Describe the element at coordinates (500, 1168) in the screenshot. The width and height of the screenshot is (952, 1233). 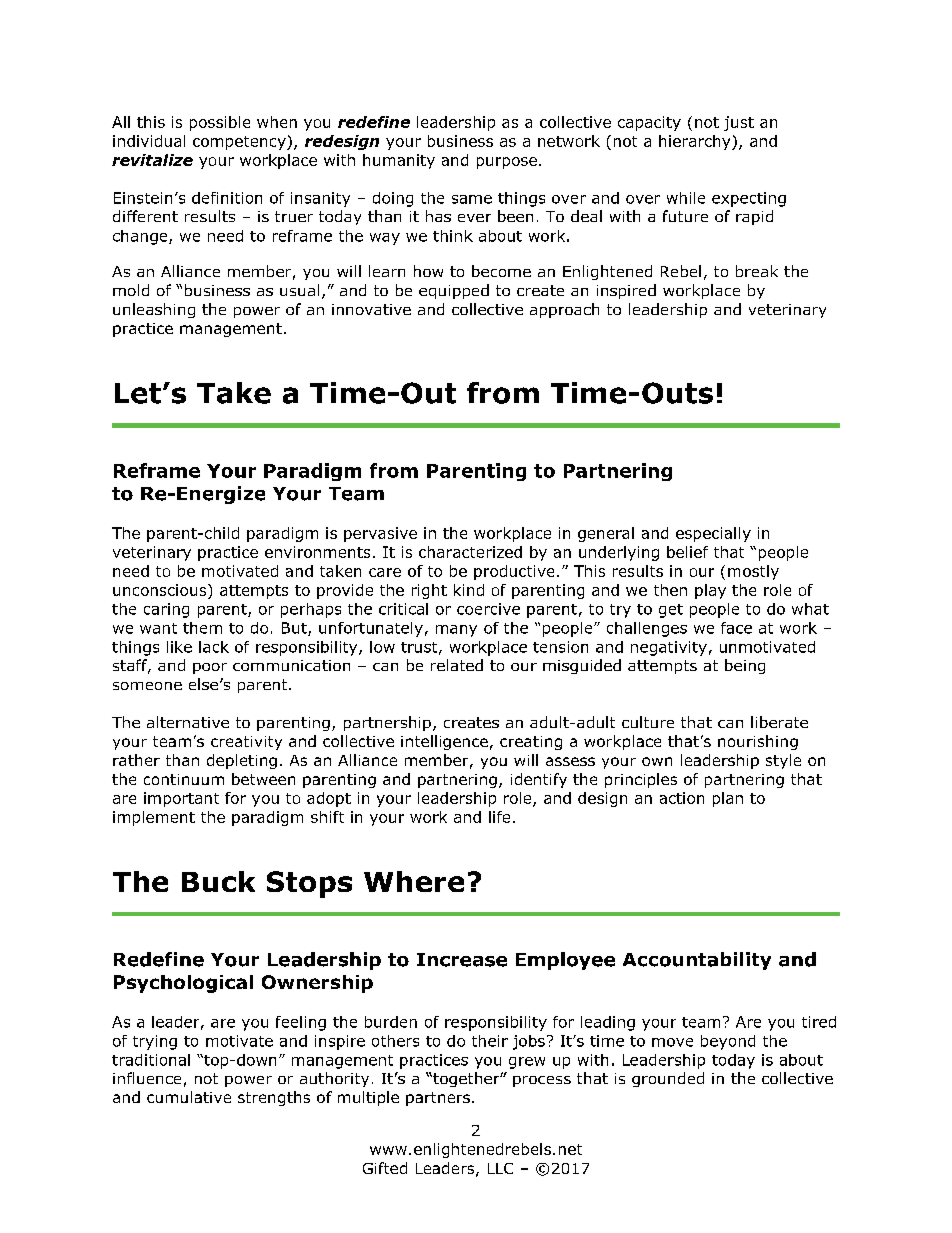
I see `LLC` at that location.
